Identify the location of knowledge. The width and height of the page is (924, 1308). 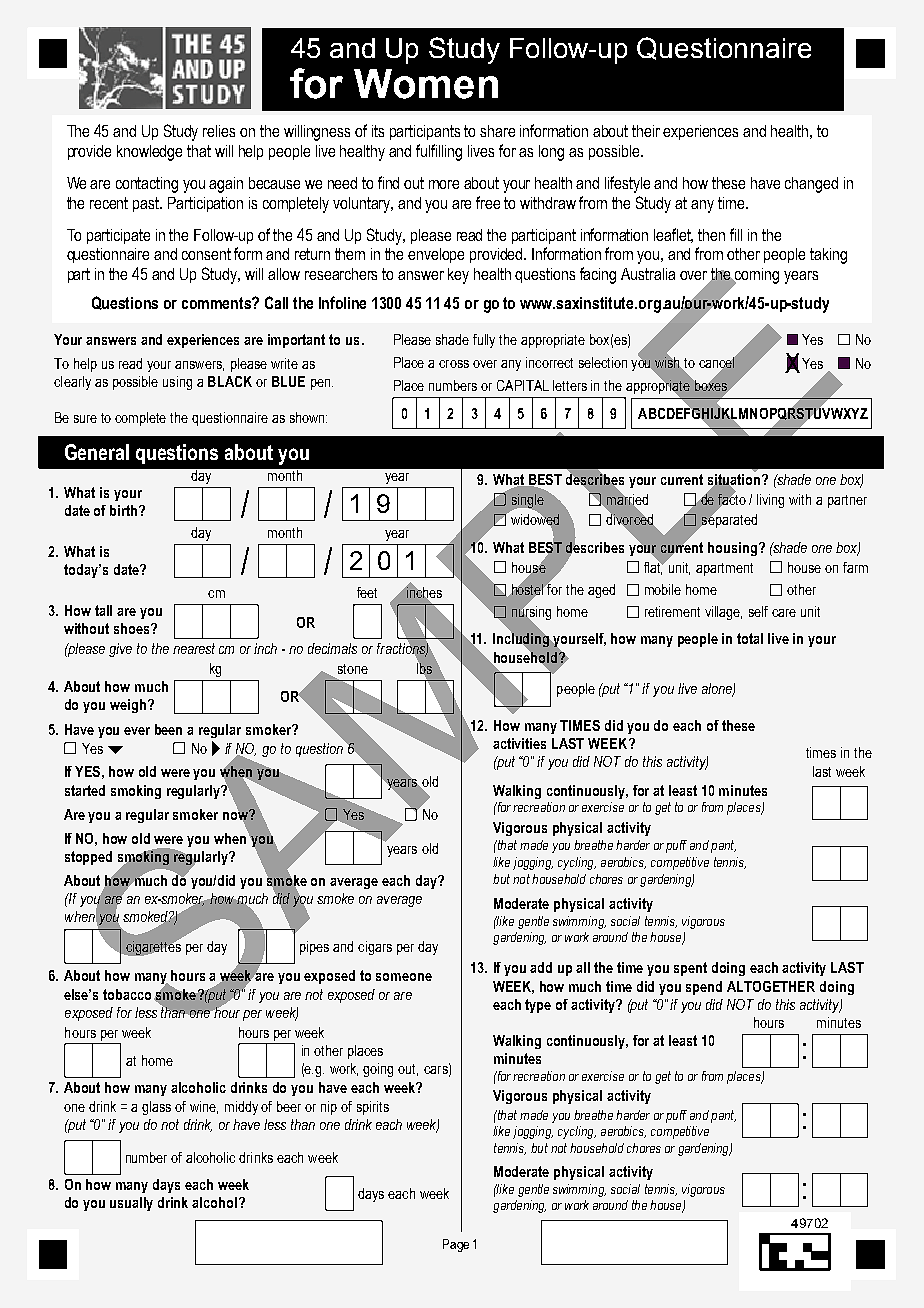
(149, 153).
